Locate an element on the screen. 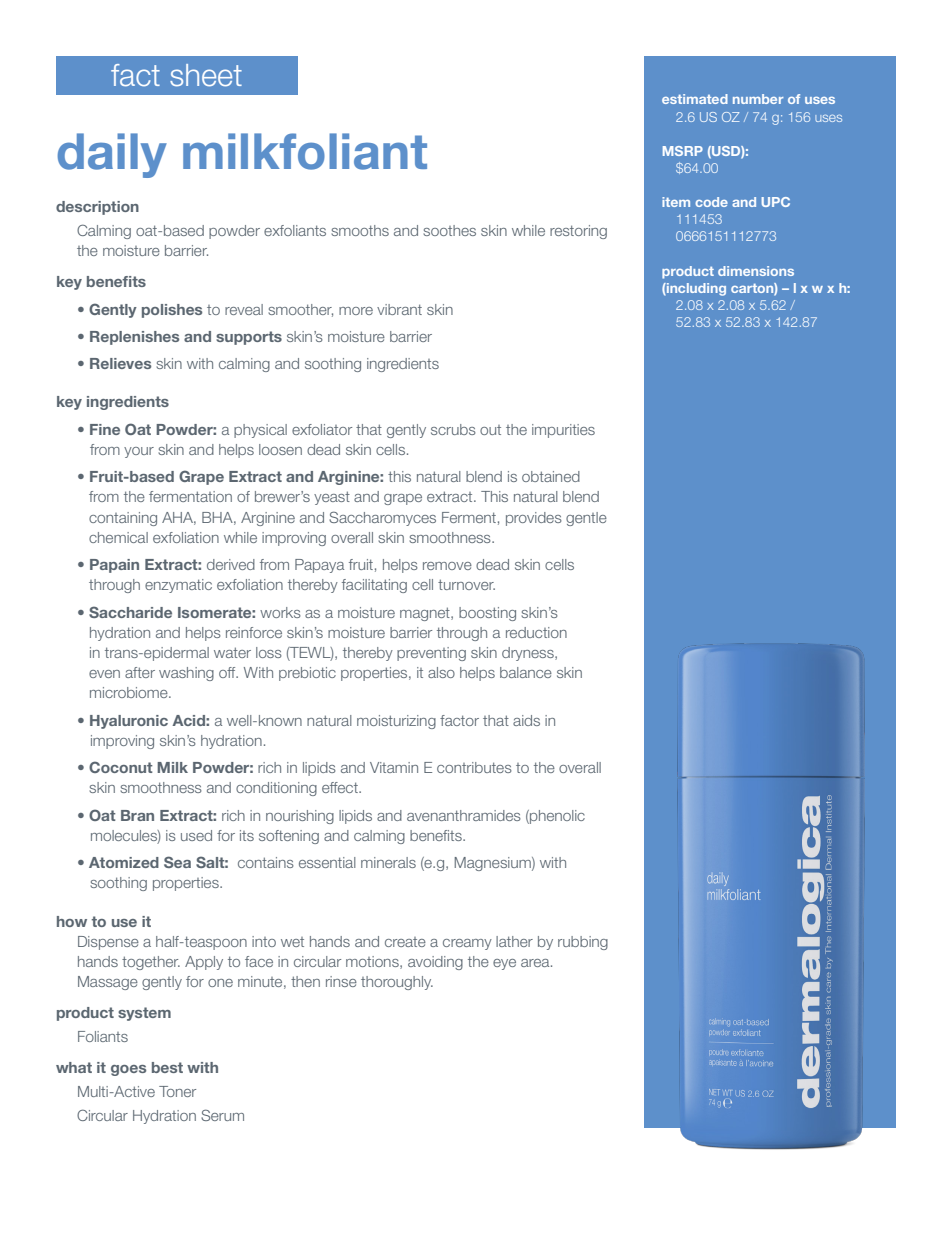 The image size is (952, 1233). soothes is located at coordinates (449, 230).
